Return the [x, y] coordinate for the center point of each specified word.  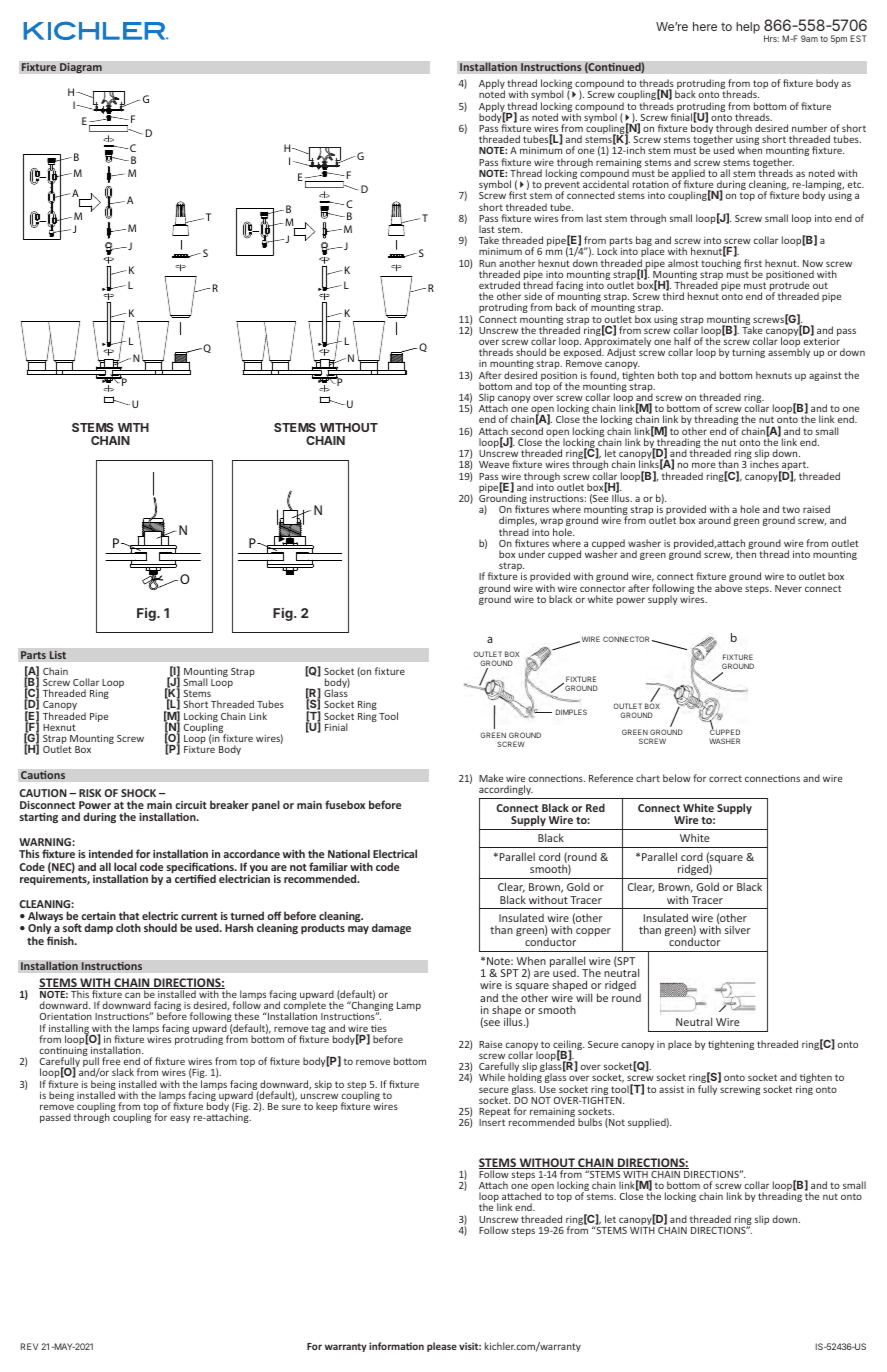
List [57, 655]
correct [725, 778]
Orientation [66, 1016]
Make [491, 778]
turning [748, 353]
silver [738, 929]
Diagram [81, 68]
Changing [371, 1007]
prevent [562, 187]
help [748, 28]
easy [180, 1119]
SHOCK [138, 793]
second [526, 432]
